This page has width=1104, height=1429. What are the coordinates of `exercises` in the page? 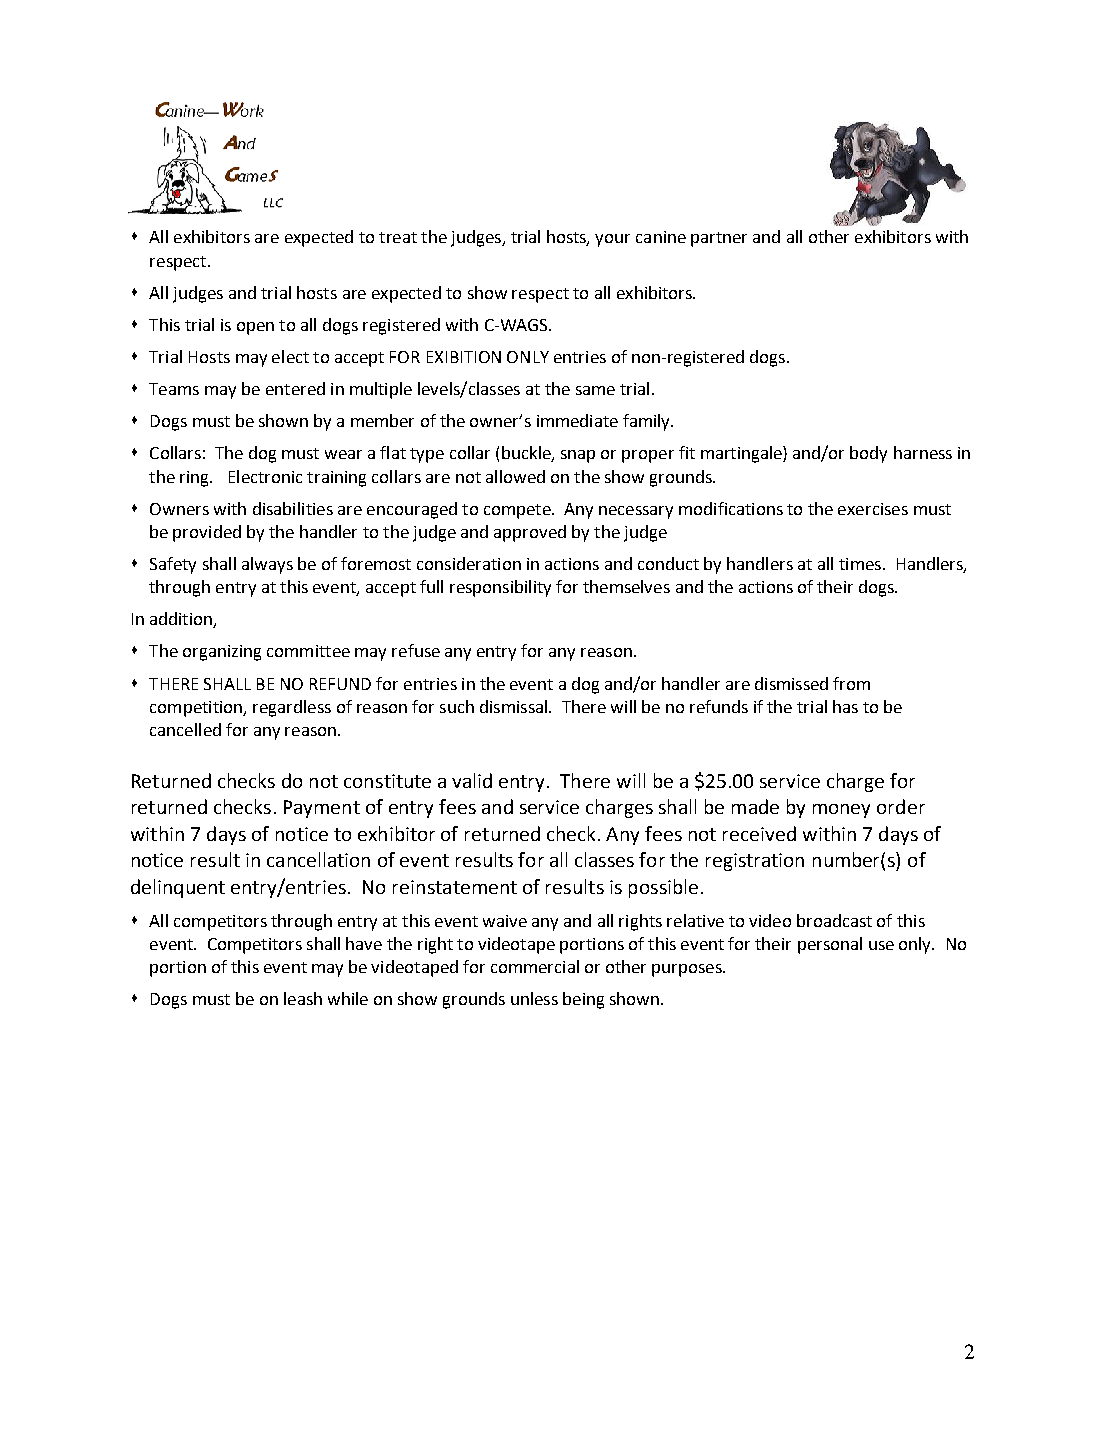 It's located at (873, 509).
